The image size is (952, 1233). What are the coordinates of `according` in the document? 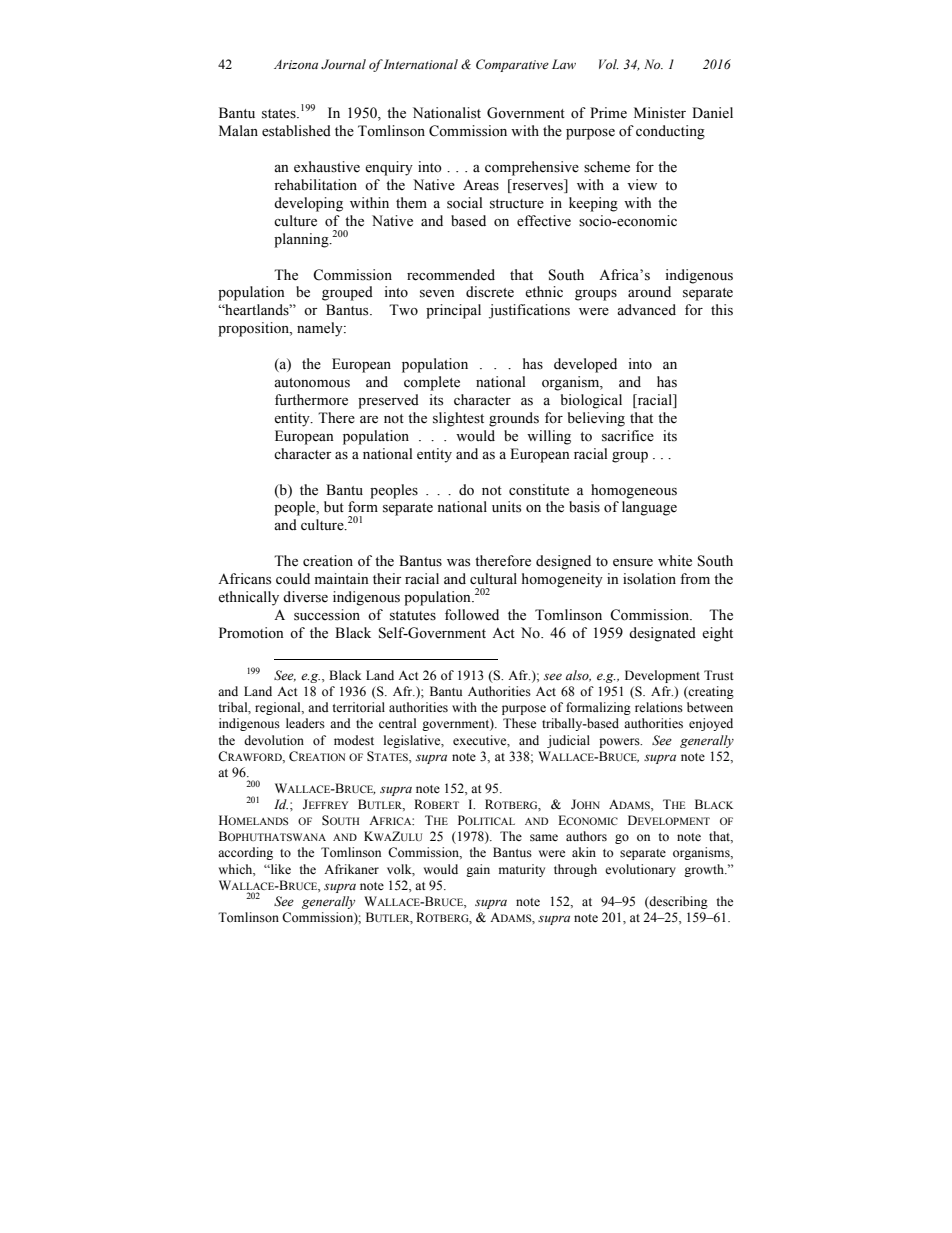 It's located at (245, 853).
